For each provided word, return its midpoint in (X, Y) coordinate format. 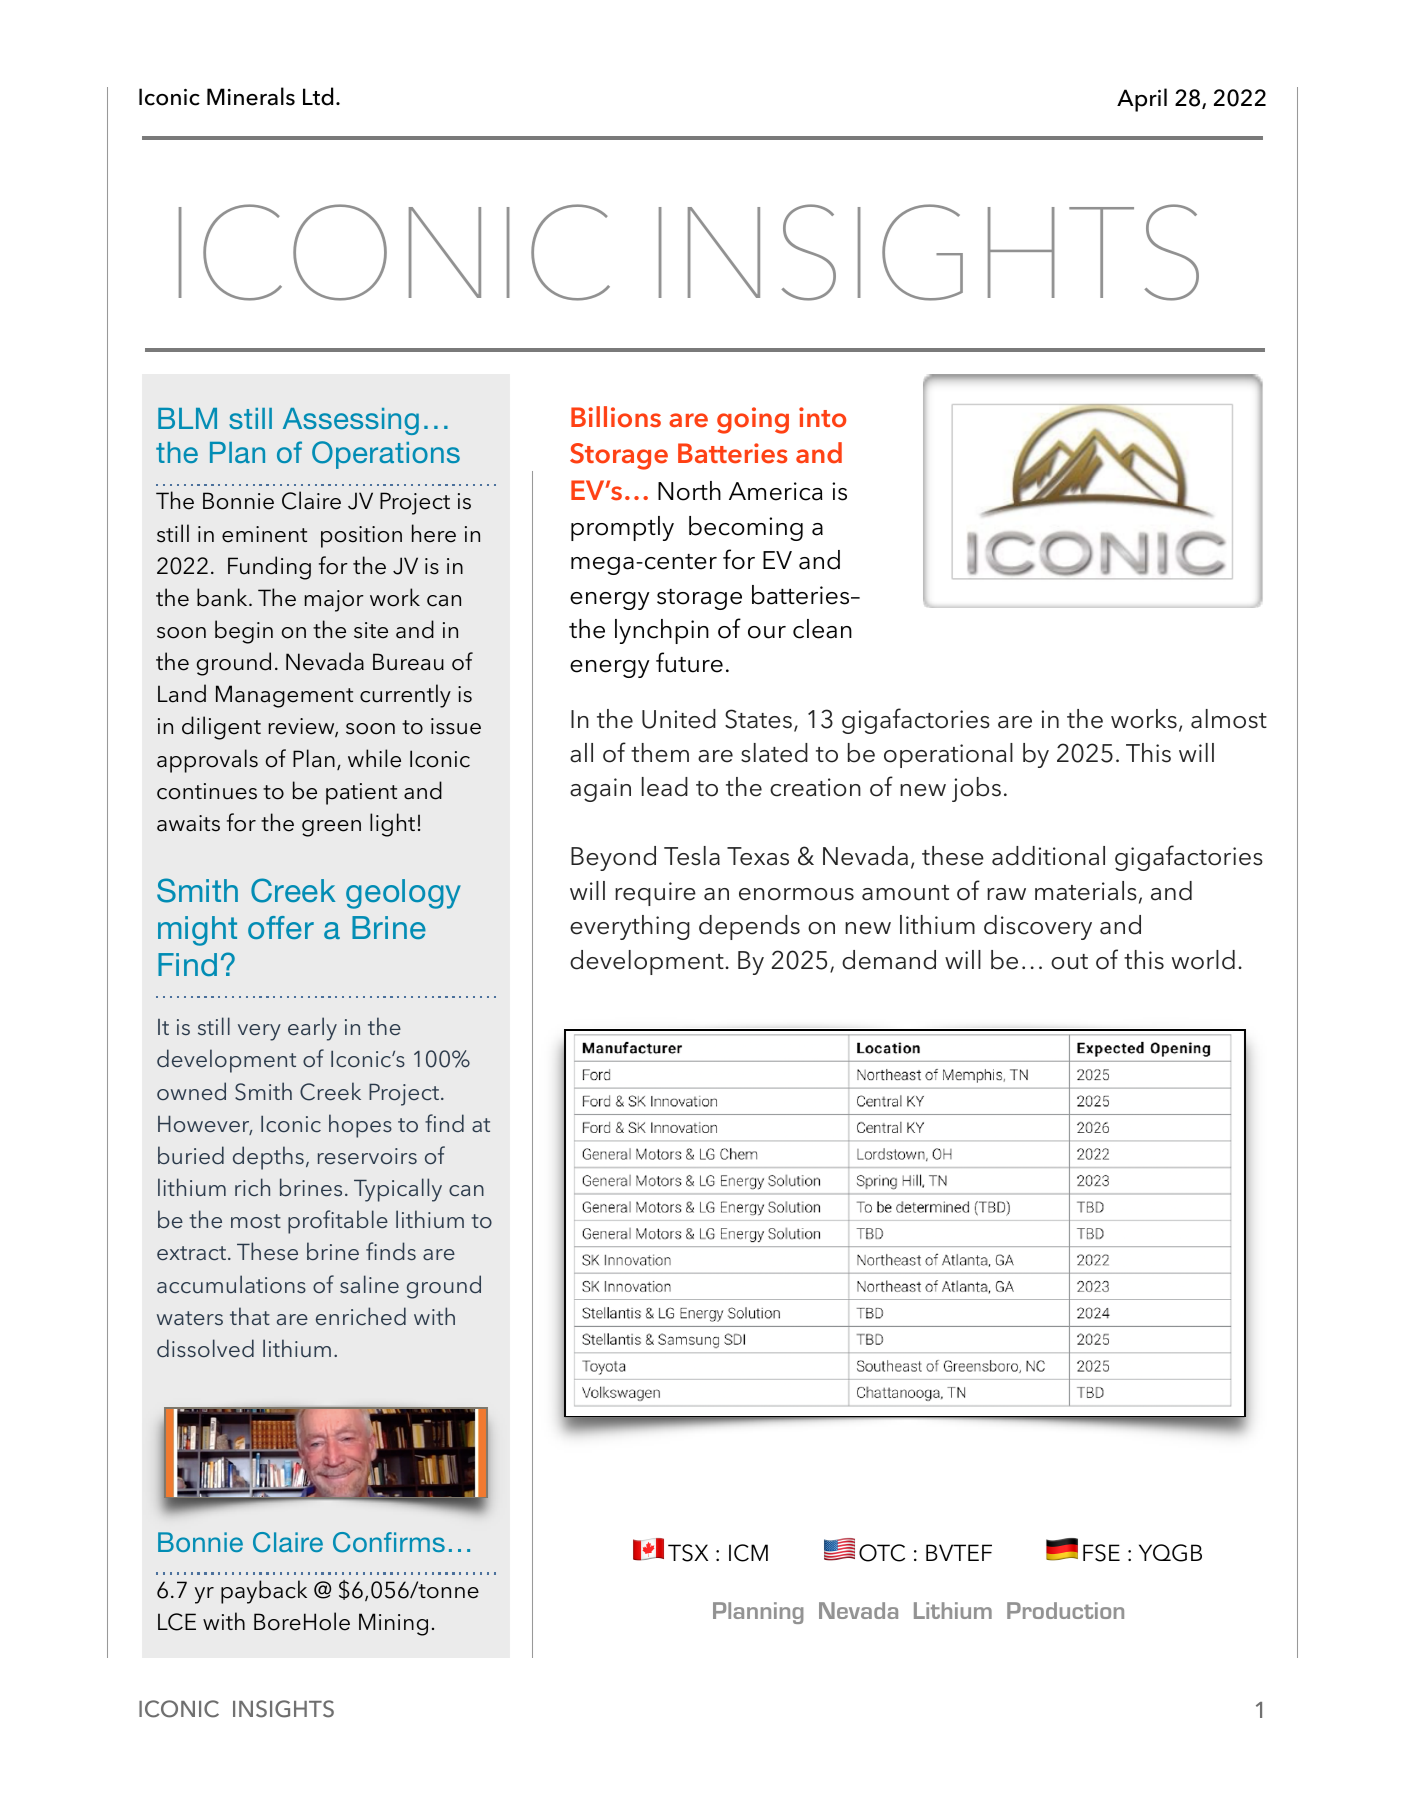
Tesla (692, 856)
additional (1048, 856)
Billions (616, 417)
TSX (688, 1553)
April (1142, 100)
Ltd (318, 96)
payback (264, 1592)
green (331, 828)
